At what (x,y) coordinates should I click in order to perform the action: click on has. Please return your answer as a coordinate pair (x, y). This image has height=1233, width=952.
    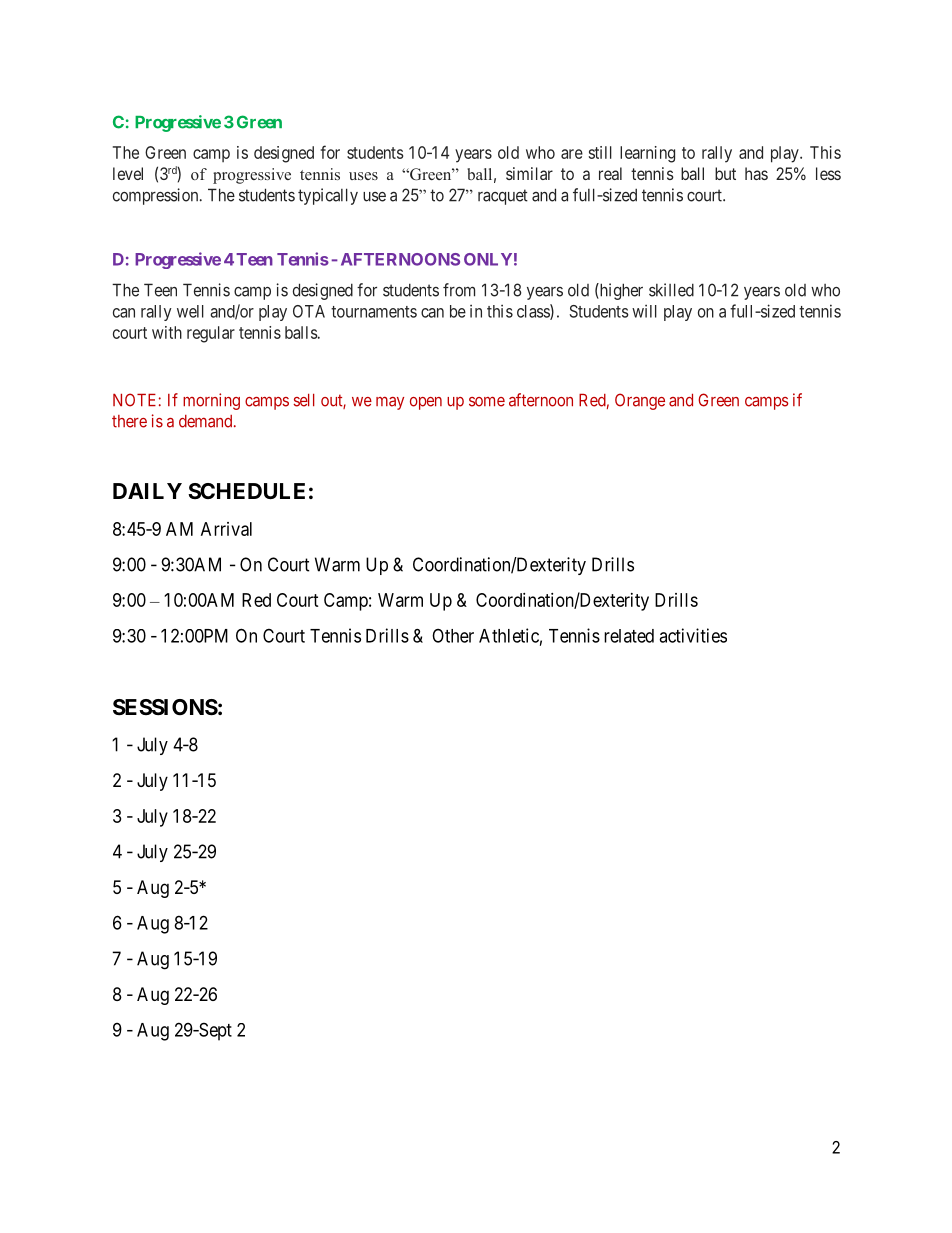
    Looking at the image, I should click on (756, 173).
